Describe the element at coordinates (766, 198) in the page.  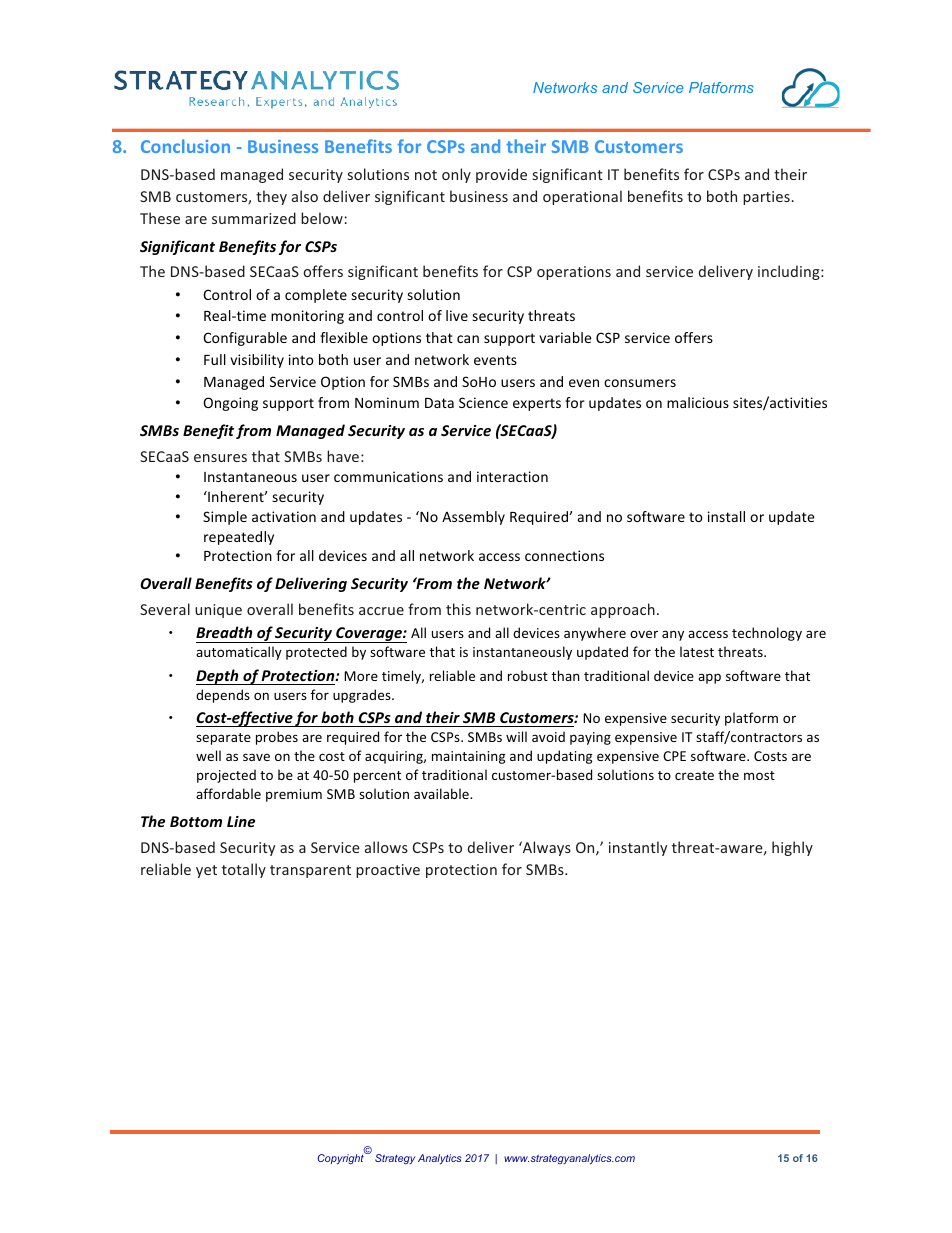
I see `parties` at that location.
